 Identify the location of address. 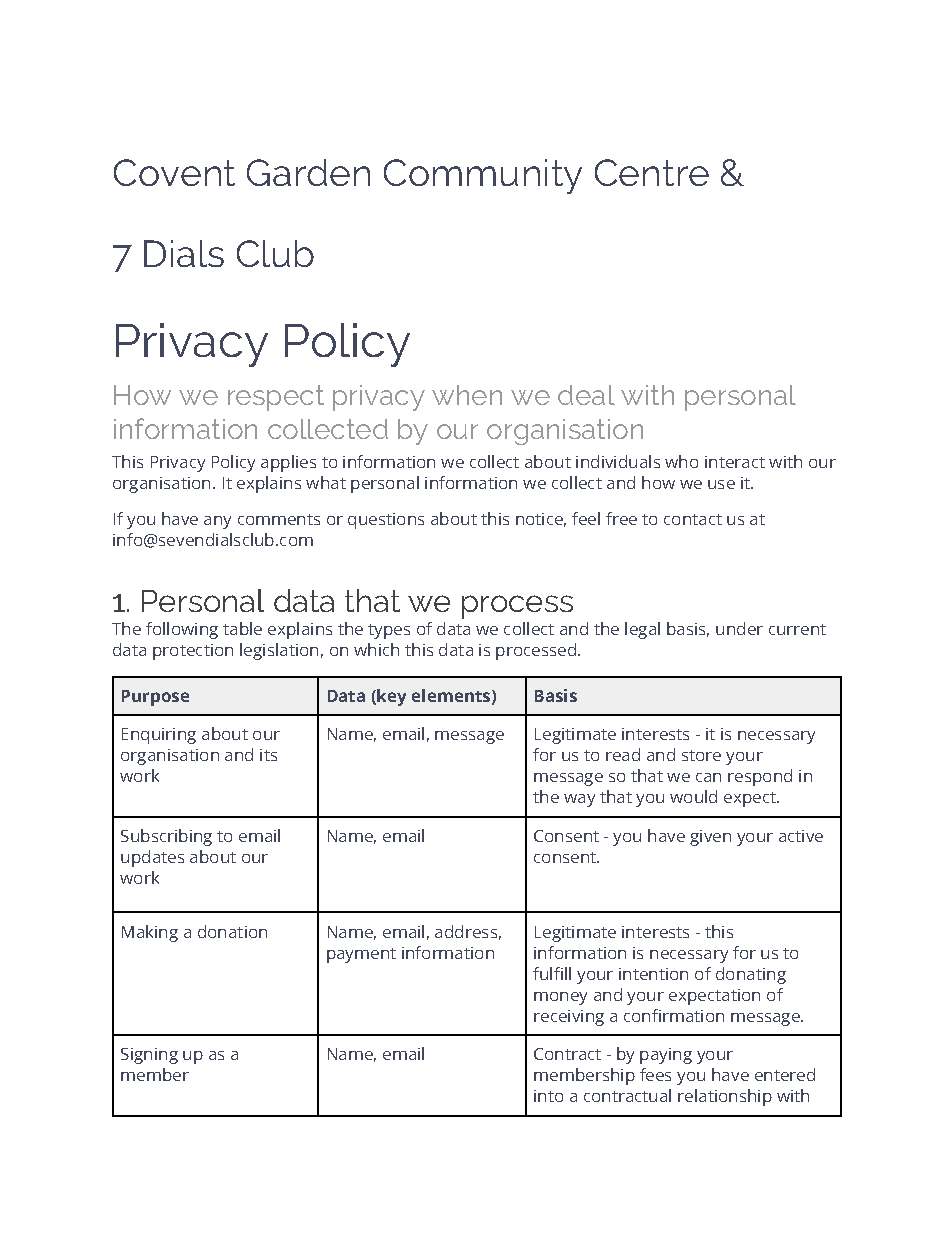
(466, 931).
